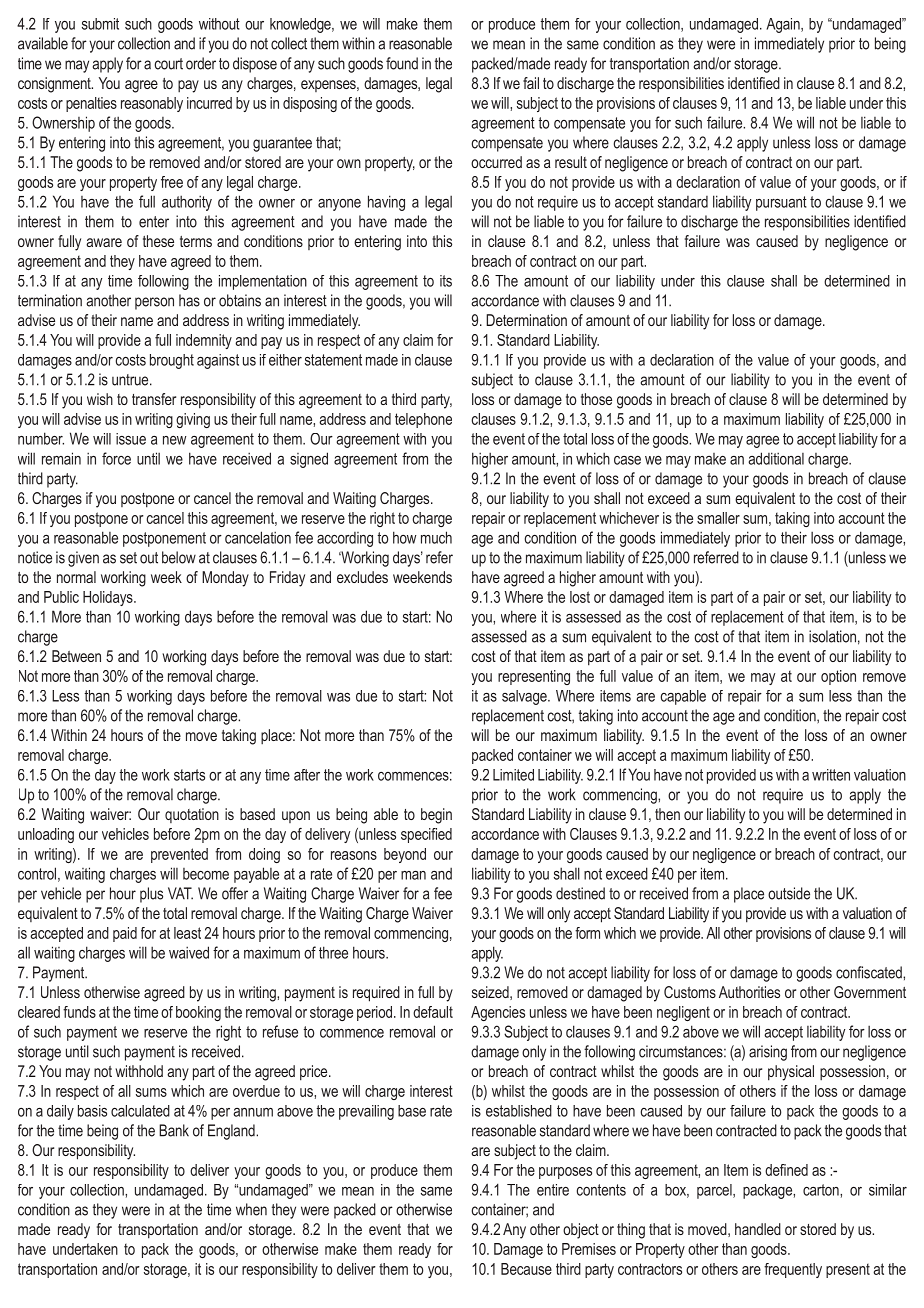 The width and height of the document is (924, 1308). What do you see at coordinates (781, 203) in the document?
I see `pursuant` at bounding box center [781, 203].
